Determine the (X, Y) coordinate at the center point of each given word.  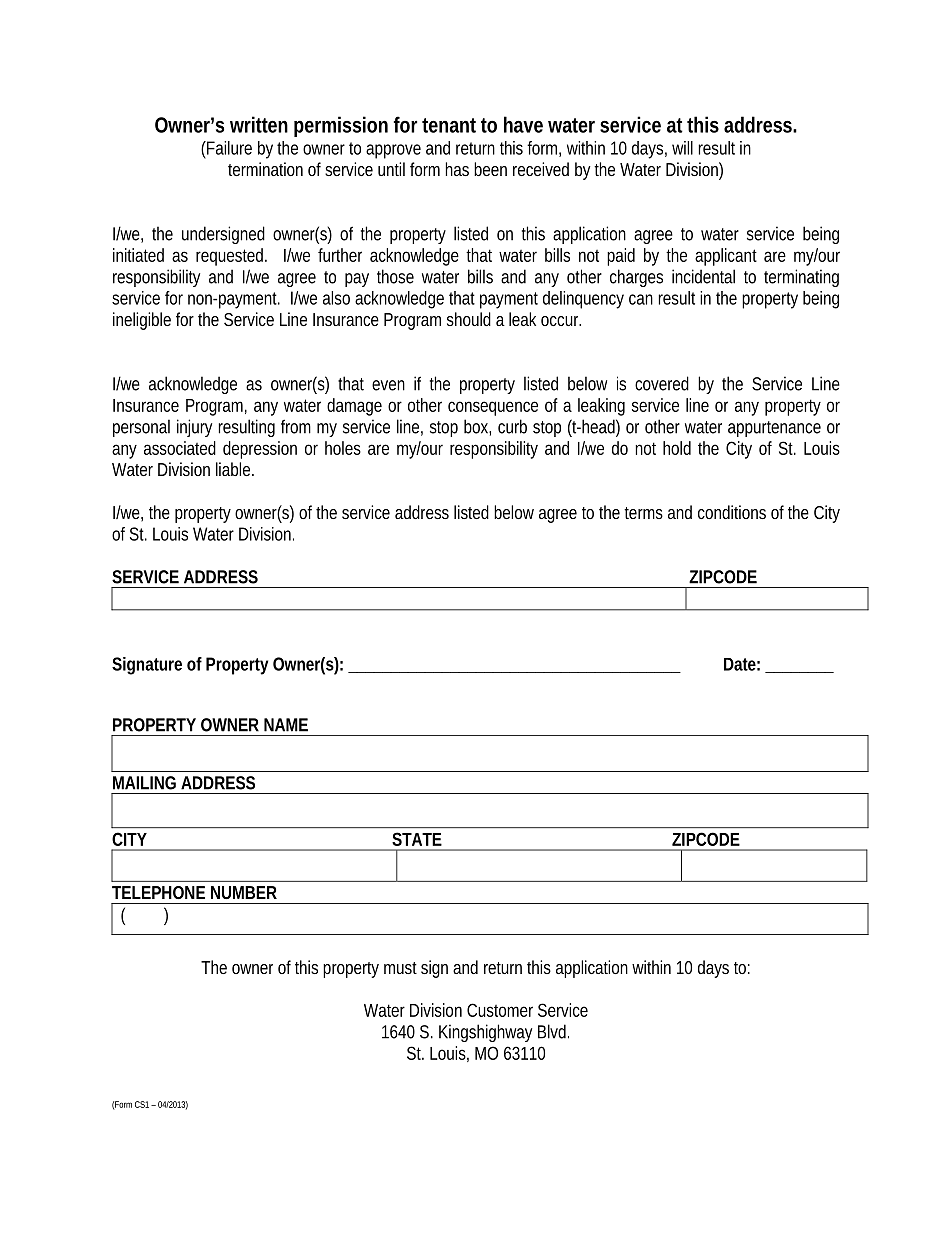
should (469, 319)
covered (662, 383)
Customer (500, 1010)
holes (343, 448)
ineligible (142, 321)
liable (234, 469)
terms (643, 513)
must (400, 968)
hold (677, 448)
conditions (732, 512)
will (682, 148)
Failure (228, 148)
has (457, 169)
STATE (417, 839)
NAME (286, 725)
